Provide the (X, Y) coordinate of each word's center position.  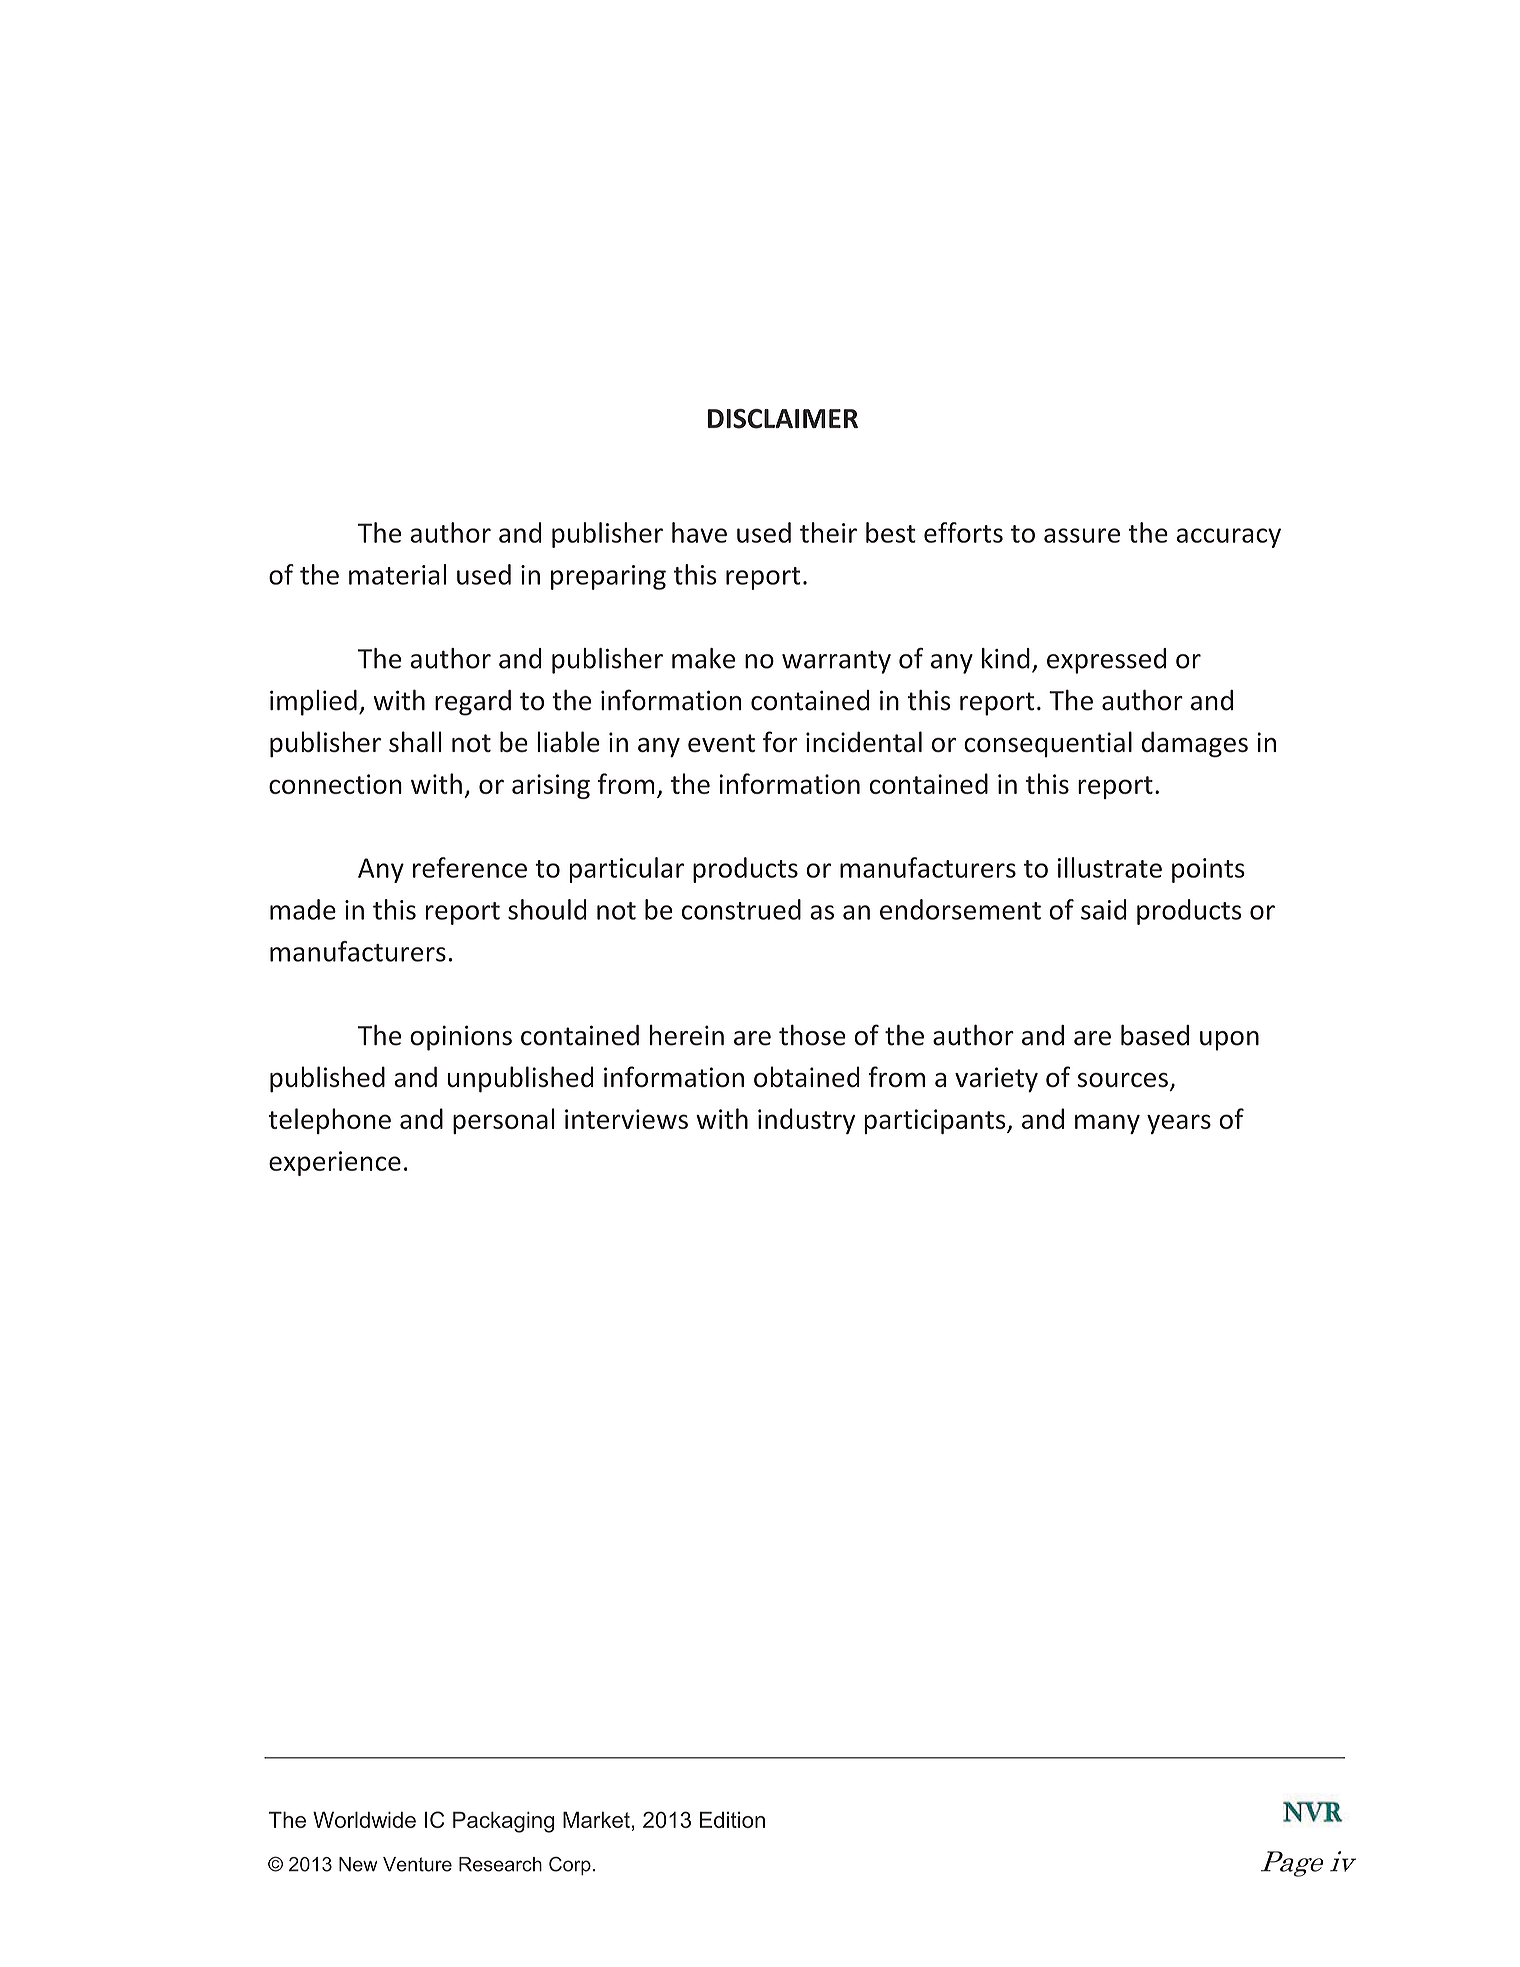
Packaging (503, 1822)
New (358, 1864)
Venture (417, 1864)
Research (500, 1864)
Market (596, 1819)
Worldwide (364, 1819)
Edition (732, 1820)
